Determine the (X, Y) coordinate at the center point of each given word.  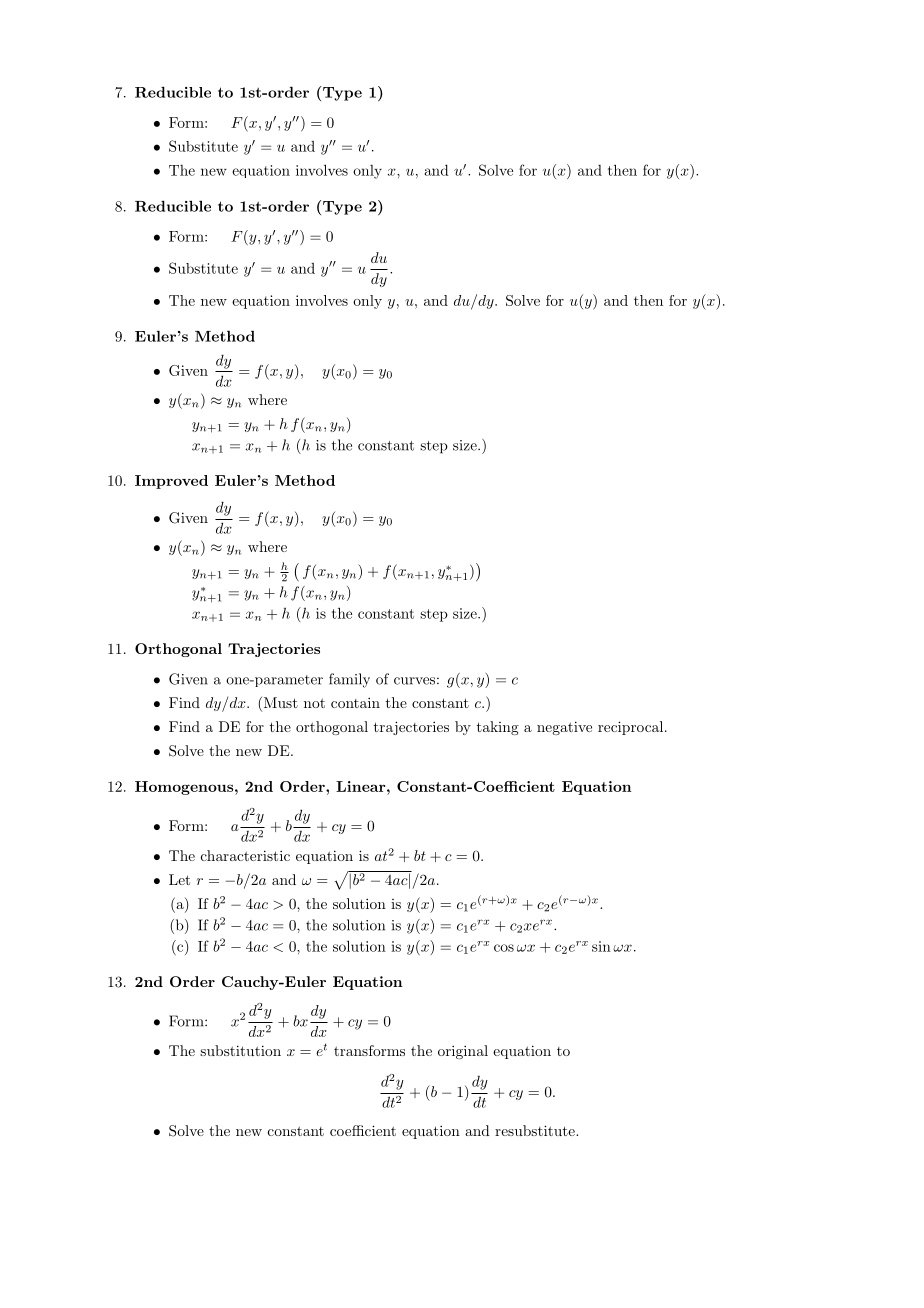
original (463, 1052)
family (349, 680)
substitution (240, 1050)
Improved (171, 482)
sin (601, 946)
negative (564, 728)
